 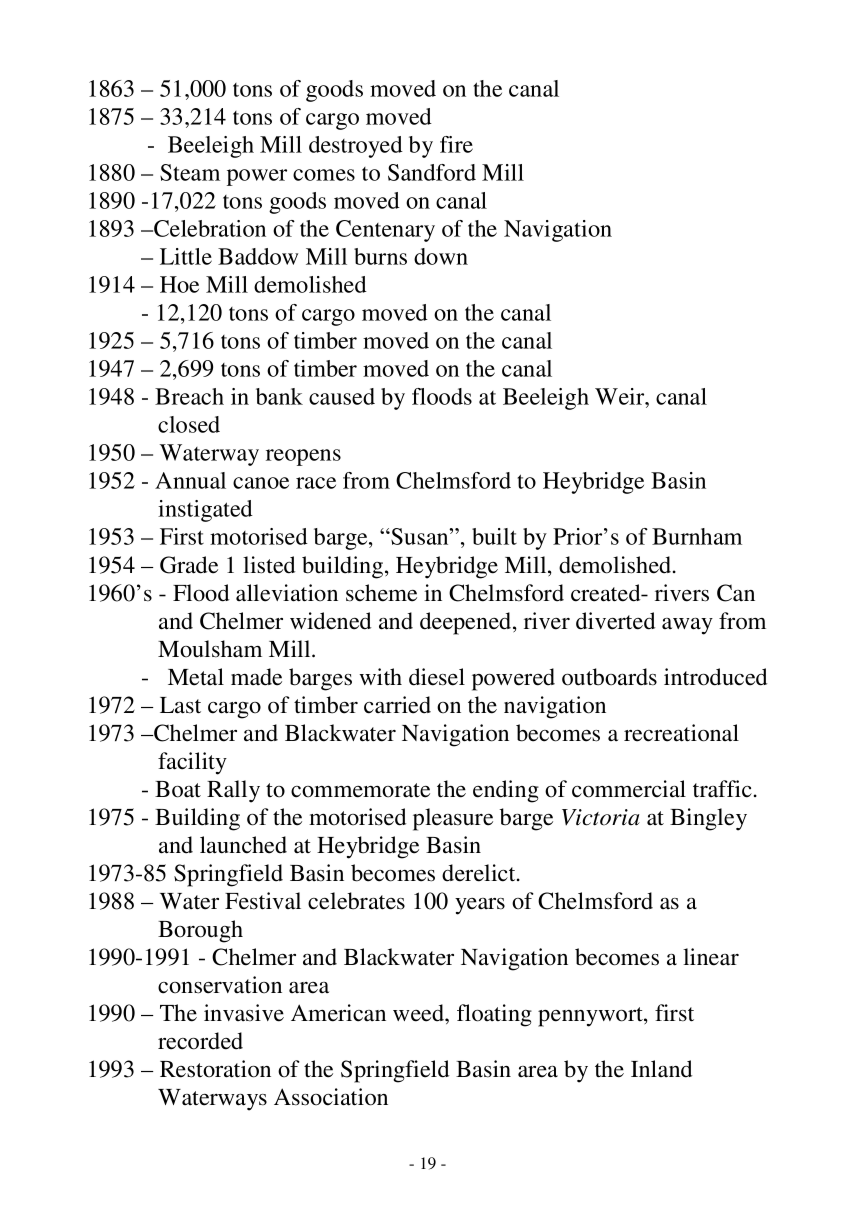 What do you see at coordinates (279, 396) in the screenshot?
I see `bank` at bounding box center [279, 396].
